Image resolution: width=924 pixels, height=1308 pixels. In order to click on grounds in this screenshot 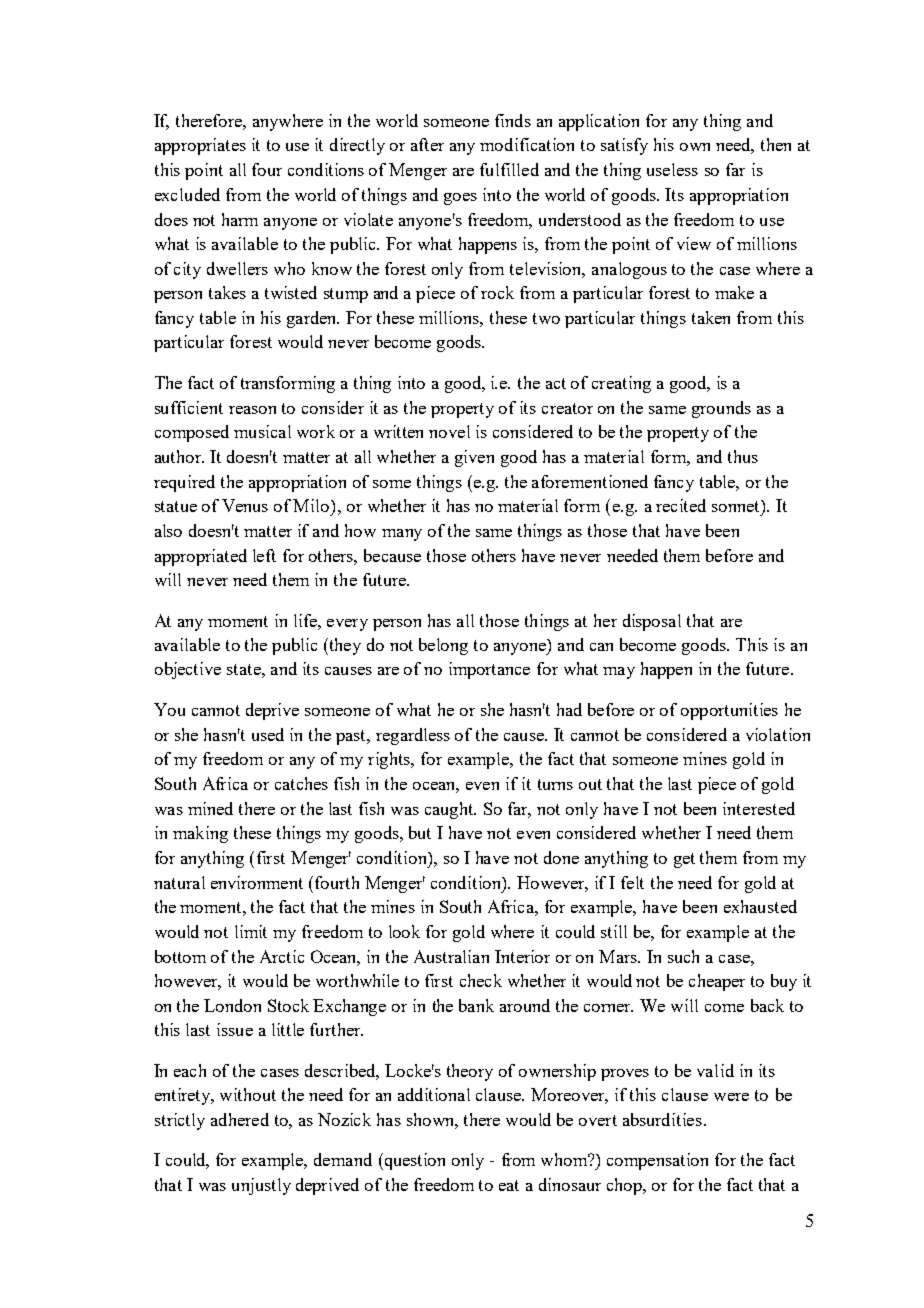, I will do `click(721, 409)`.
